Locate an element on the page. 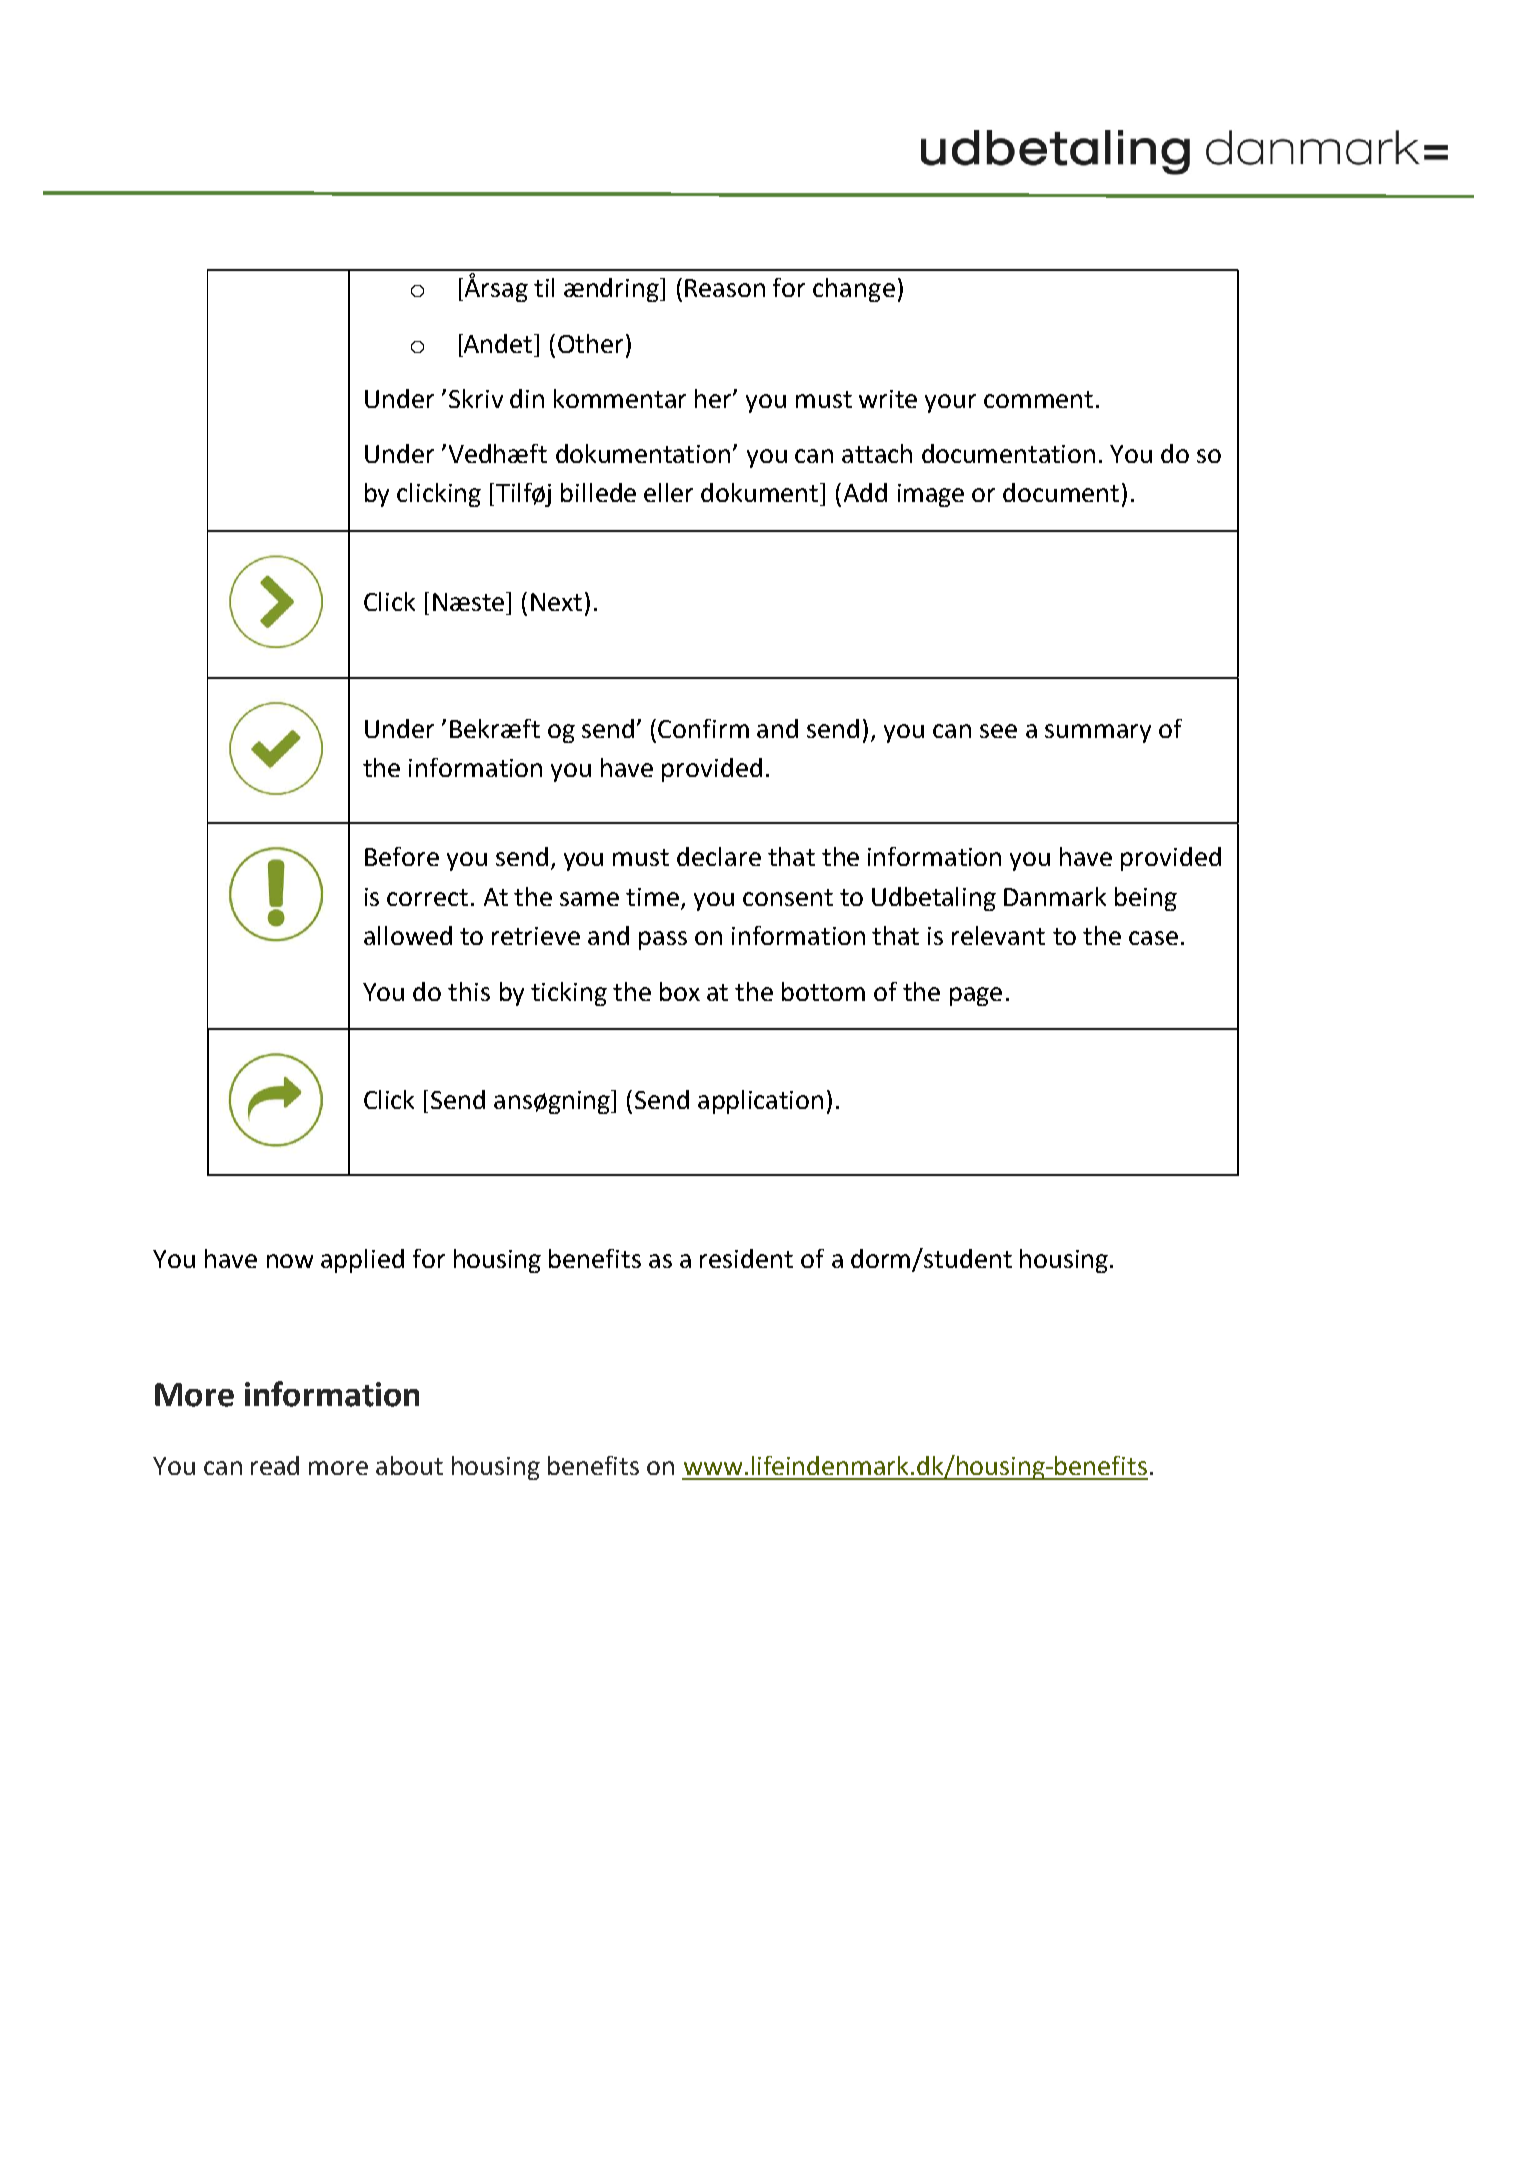  Before is located at coordinates (402, 856).
